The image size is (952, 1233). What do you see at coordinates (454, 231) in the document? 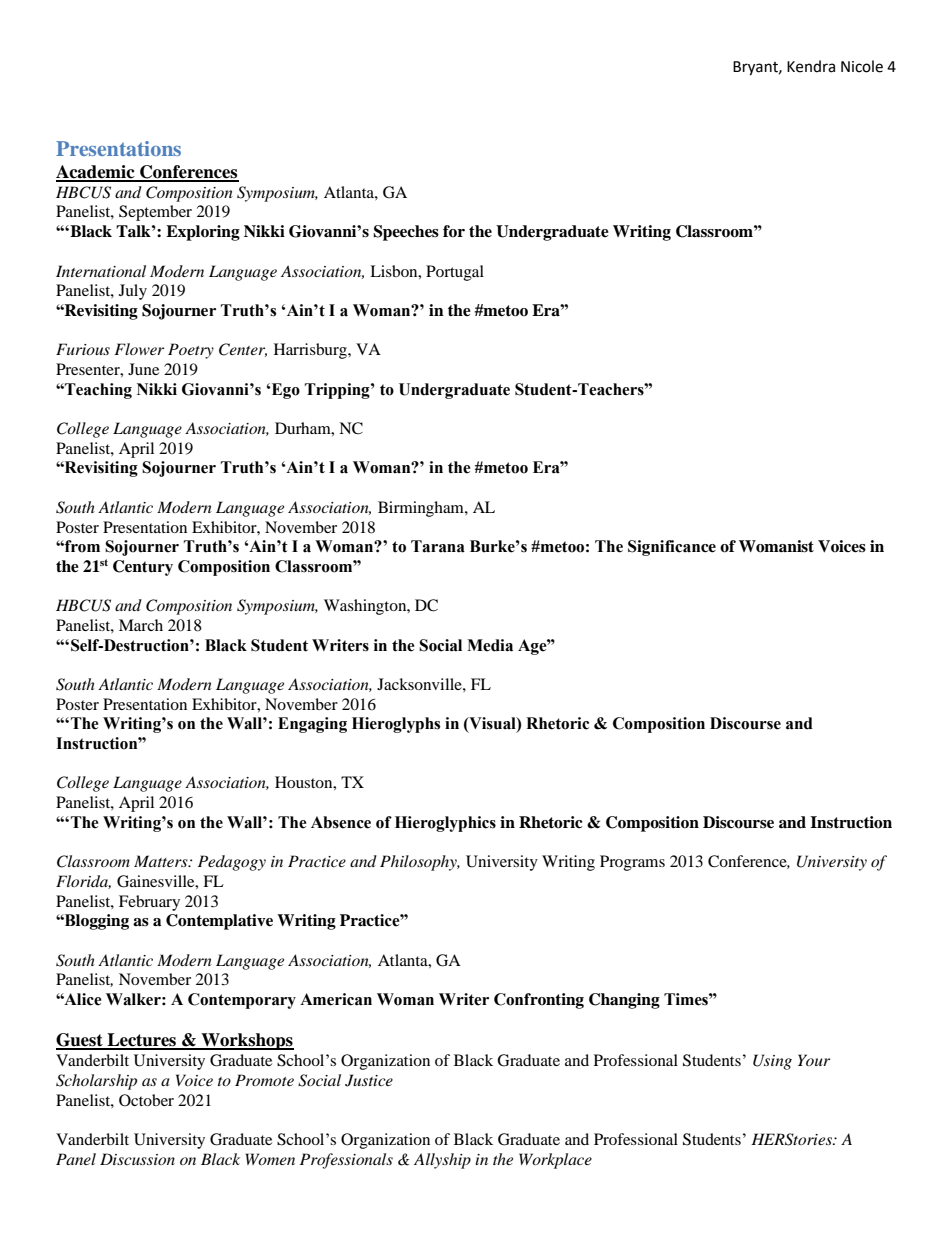
I see `for` at bounding box center [454, 231].
